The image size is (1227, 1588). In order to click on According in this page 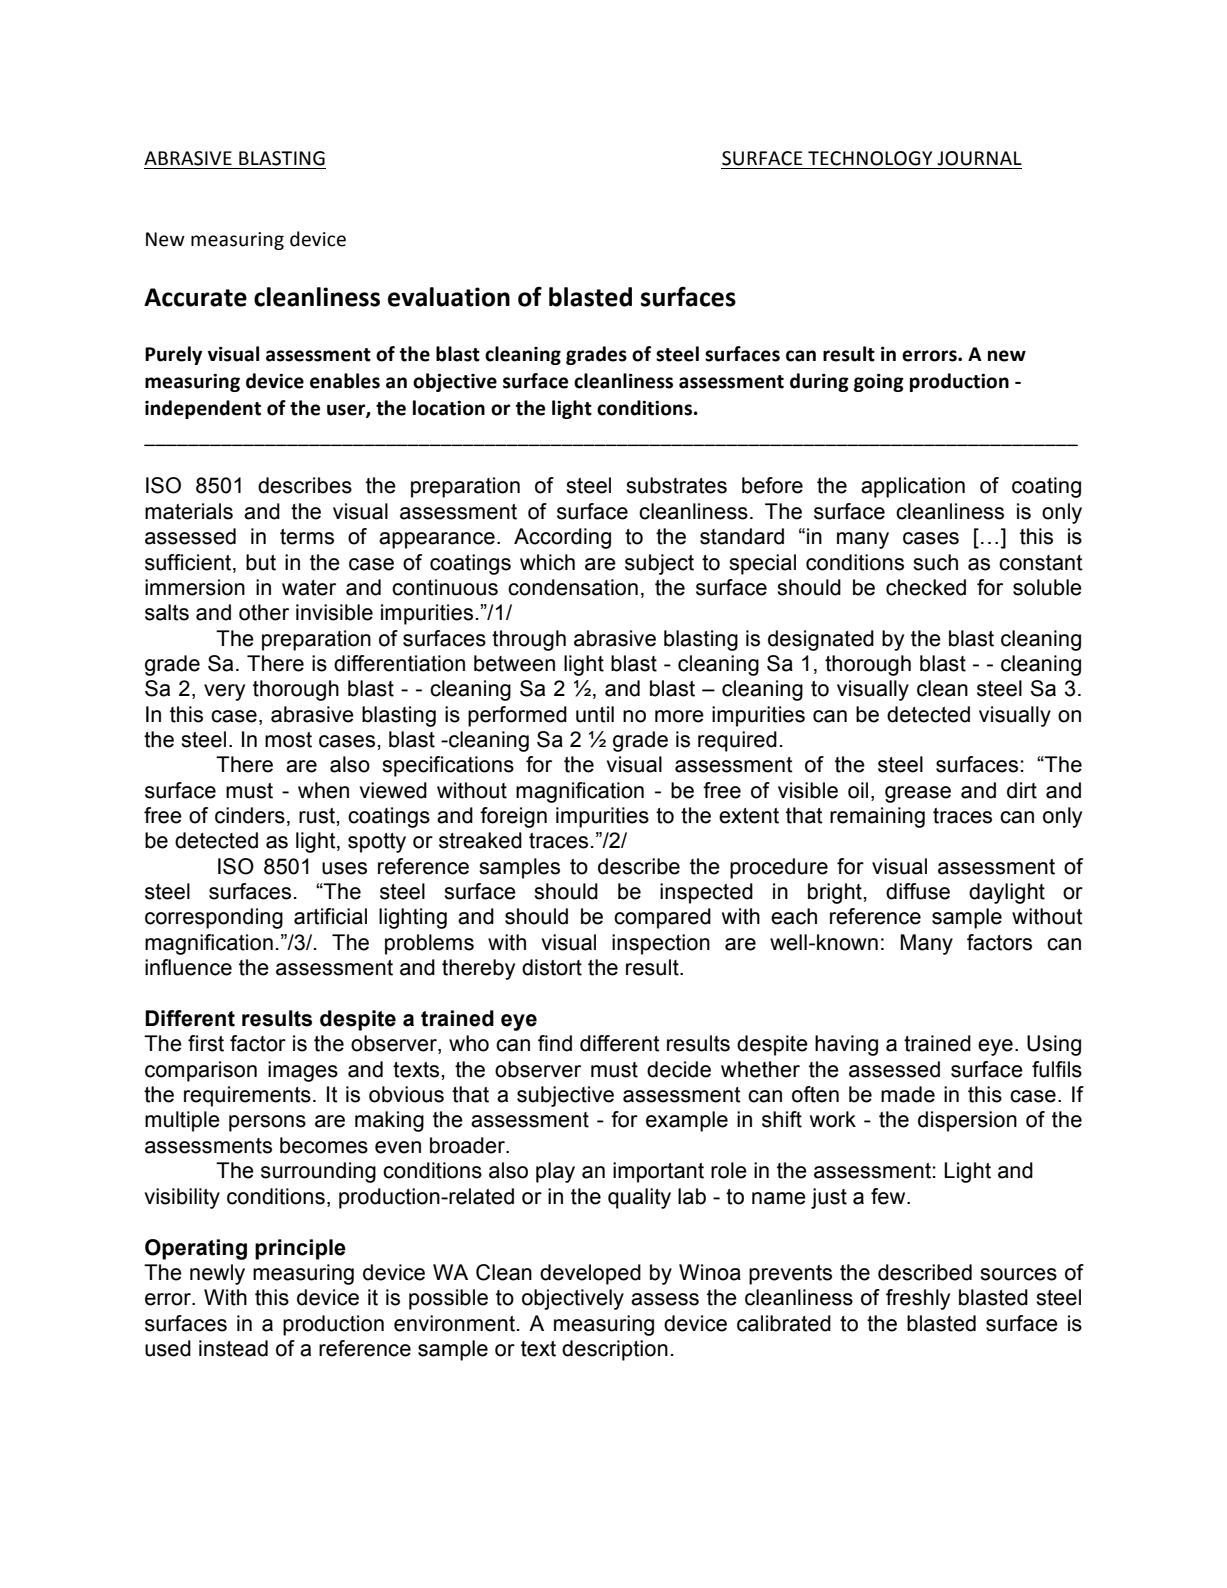, I will do `click(562, 538)`.
